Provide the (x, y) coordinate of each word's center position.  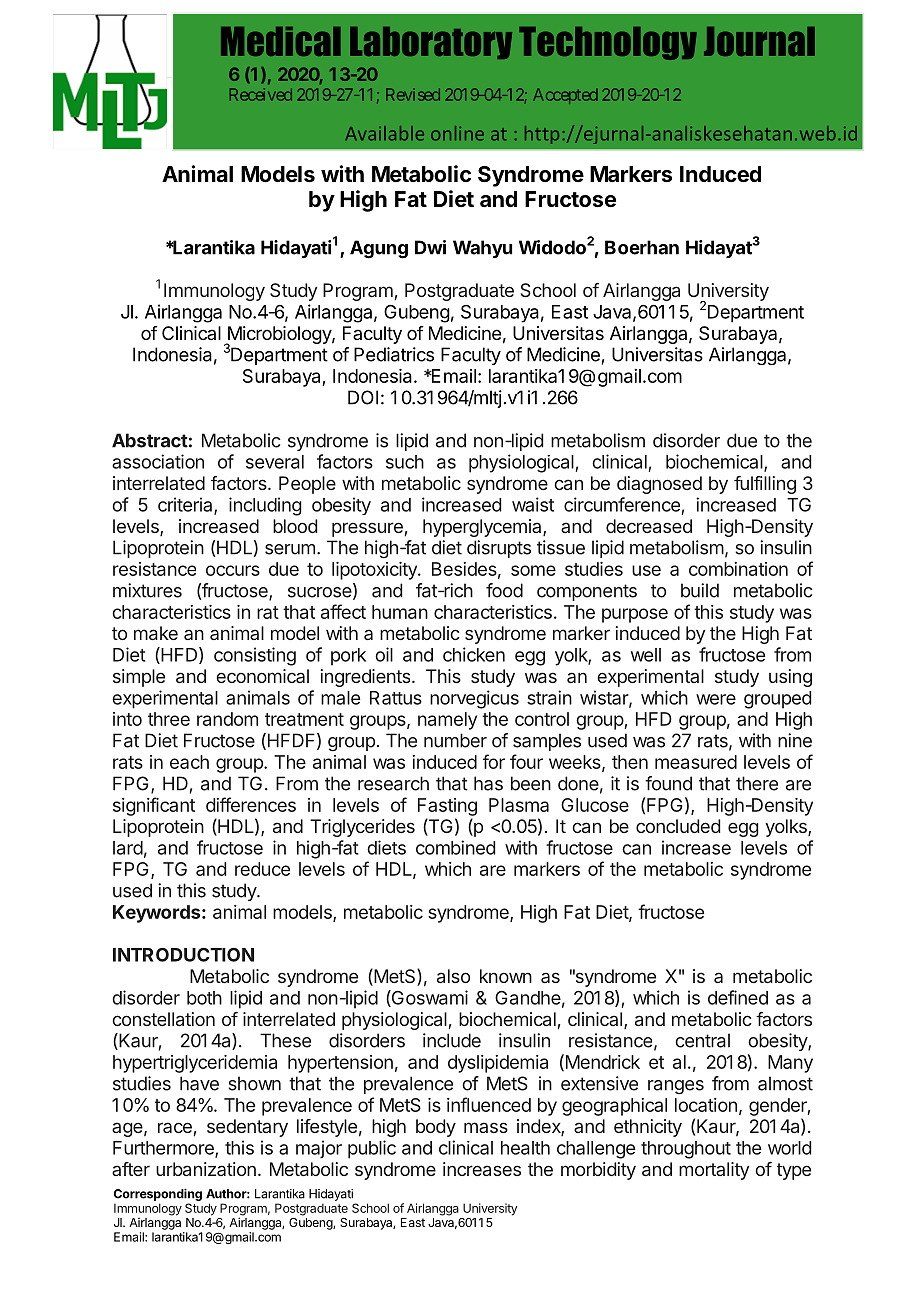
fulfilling (765, 485)
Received (261, 94)
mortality (714, 1171)
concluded (678, 826)
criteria (186, 505)
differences (251, 804)
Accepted (565, 96)
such (405, 462)
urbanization (206, 1169)
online (457, 133)
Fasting (447, 807)
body (436, 1128)
